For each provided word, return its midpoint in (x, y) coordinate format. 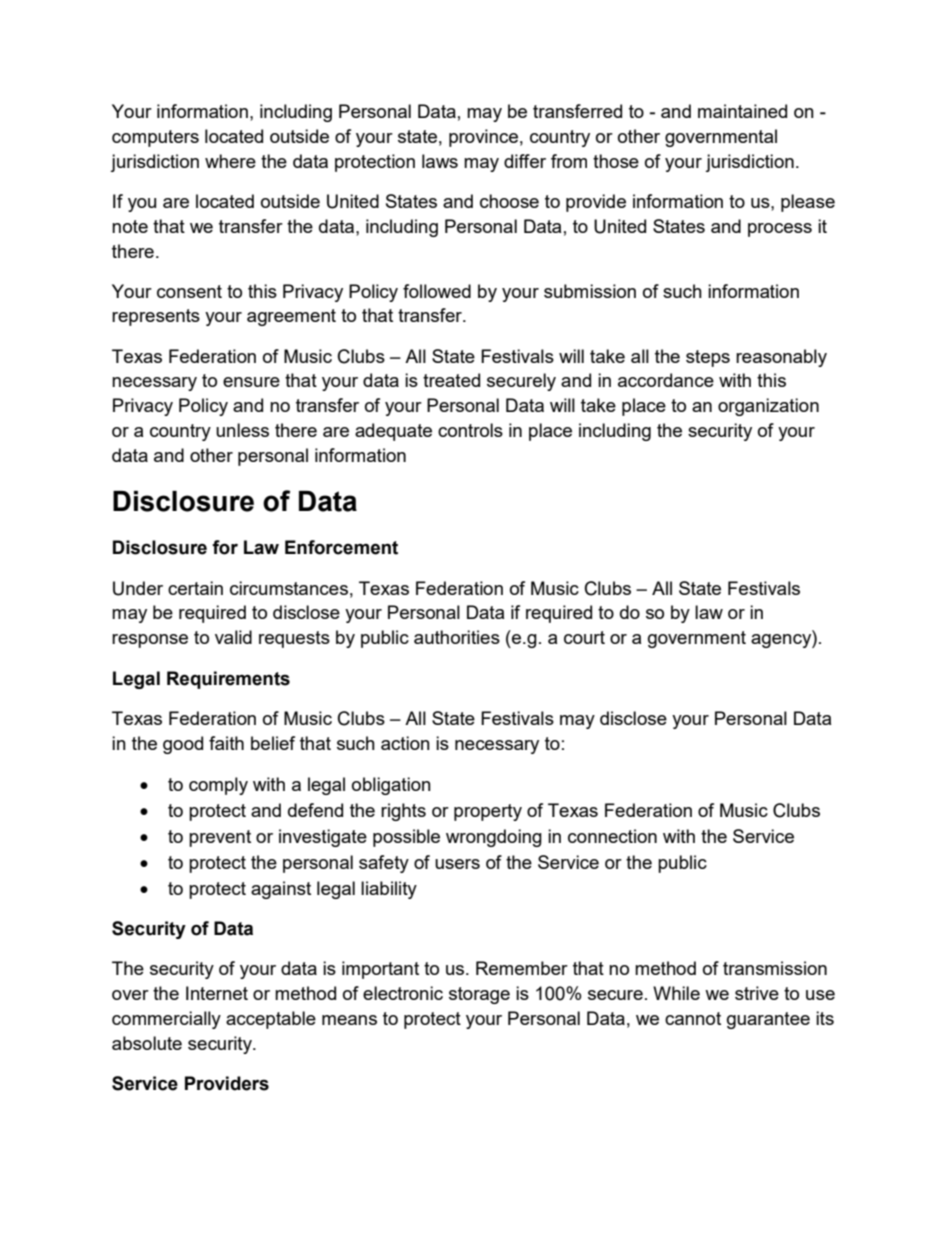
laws (440, 161)
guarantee (768, 1020)
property (488, 812)
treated (451, 380)
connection (612, 836)
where (230, 161)
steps (708, 358)
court (584, 637)
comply (218, 786)
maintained (742, 111)
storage (479, 995)
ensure (251, 382)
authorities (457, 637)
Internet (217, 993)
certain (195, 588)
